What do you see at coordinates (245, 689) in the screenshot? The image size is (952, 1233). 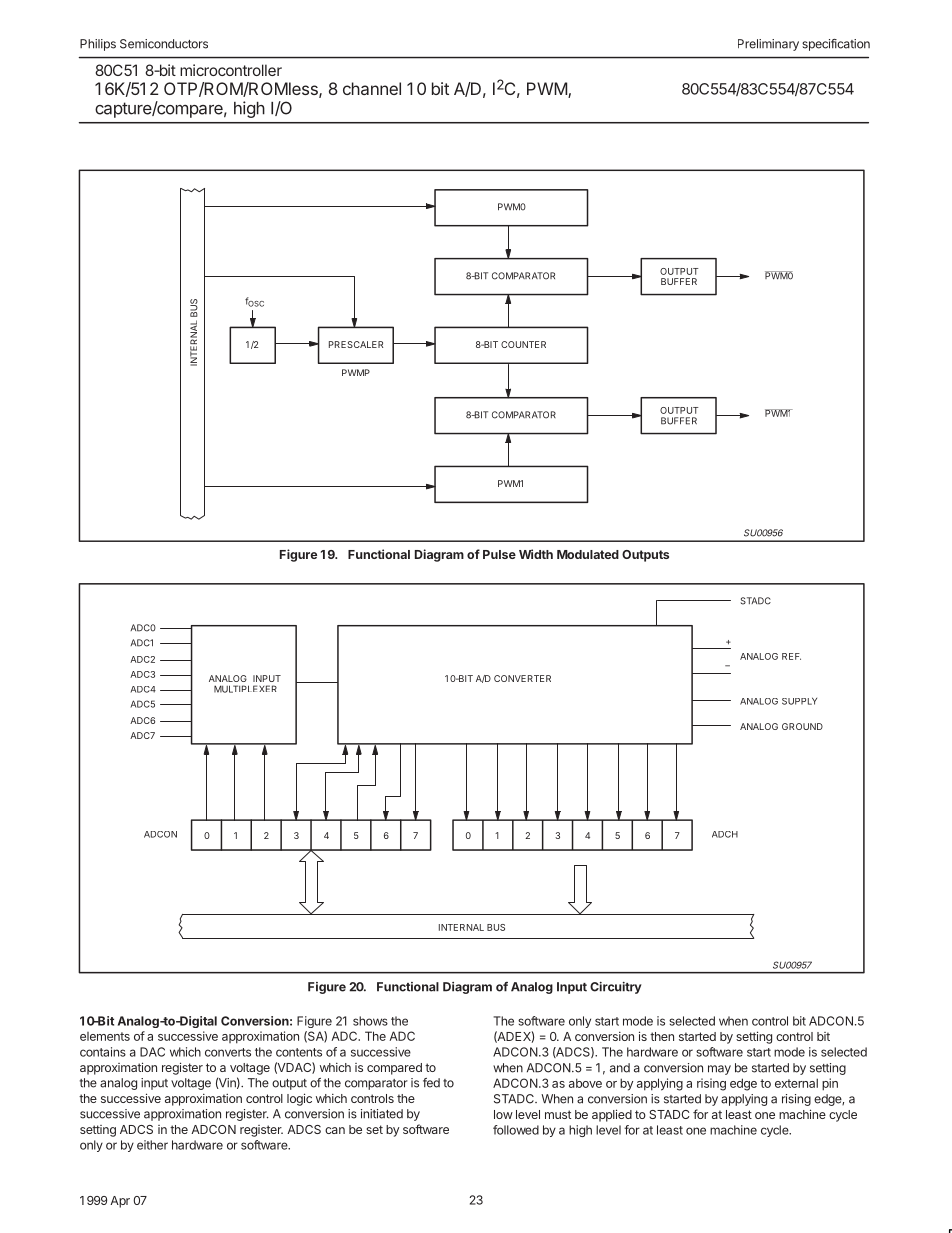 I see `MULTIPLEXER` at bounding box center [245, 689].
